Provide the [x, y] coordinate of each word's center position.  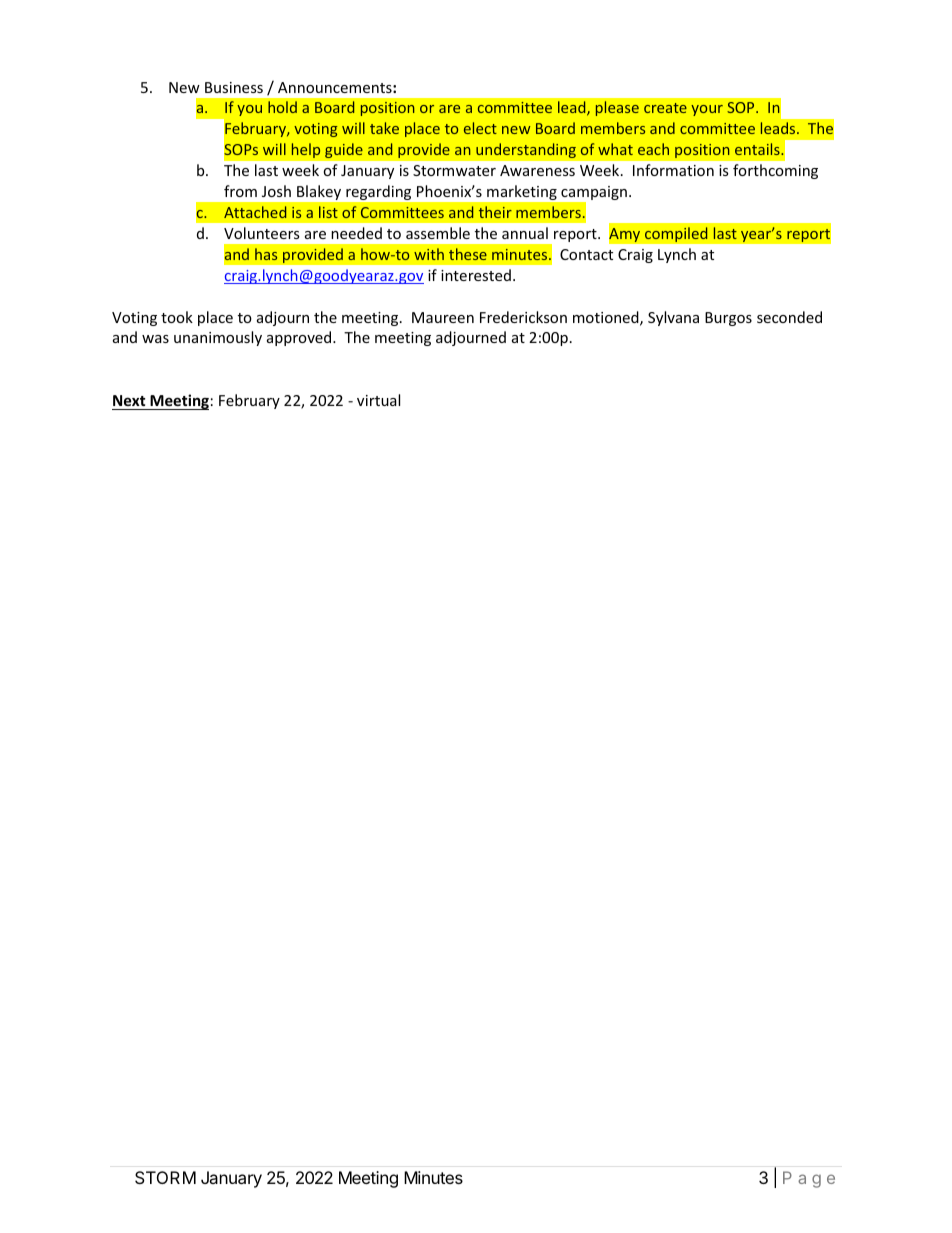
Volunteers [262, 233]
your [707, 110]
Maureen [443, 317]
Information [673, 170]
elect [480, 128]
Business [234, 87]
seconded [789, 317]
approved [300, 338]
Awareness [537, 170]
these [468, 254]
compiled [676, 234]
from [240, 191]
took [177, 317]
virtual [378, 400]
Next [129, 400]
